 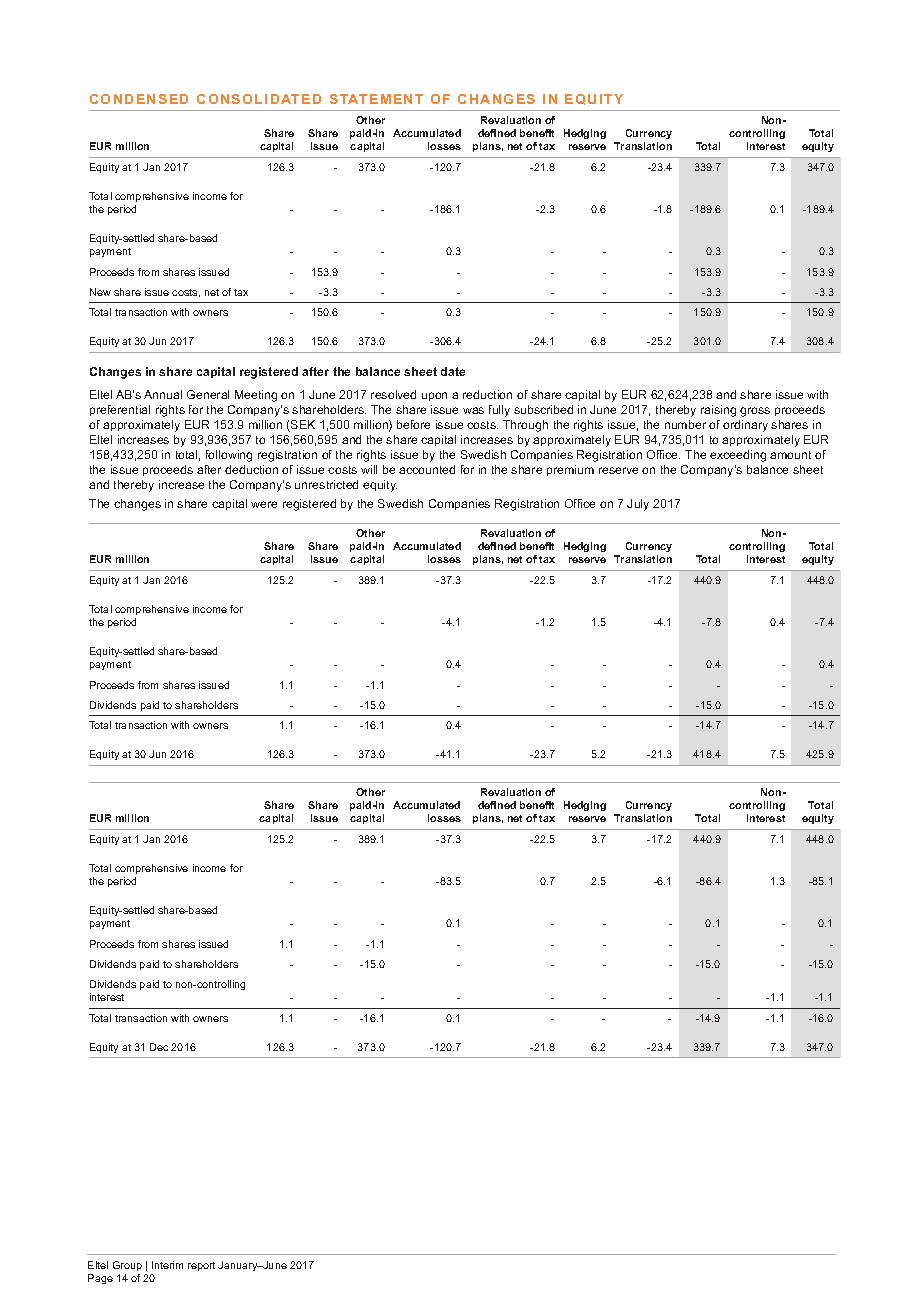 What do you see at coordinates (167, 1265) in the document?
I see `Interim` at bounding box center [167, 1265].
